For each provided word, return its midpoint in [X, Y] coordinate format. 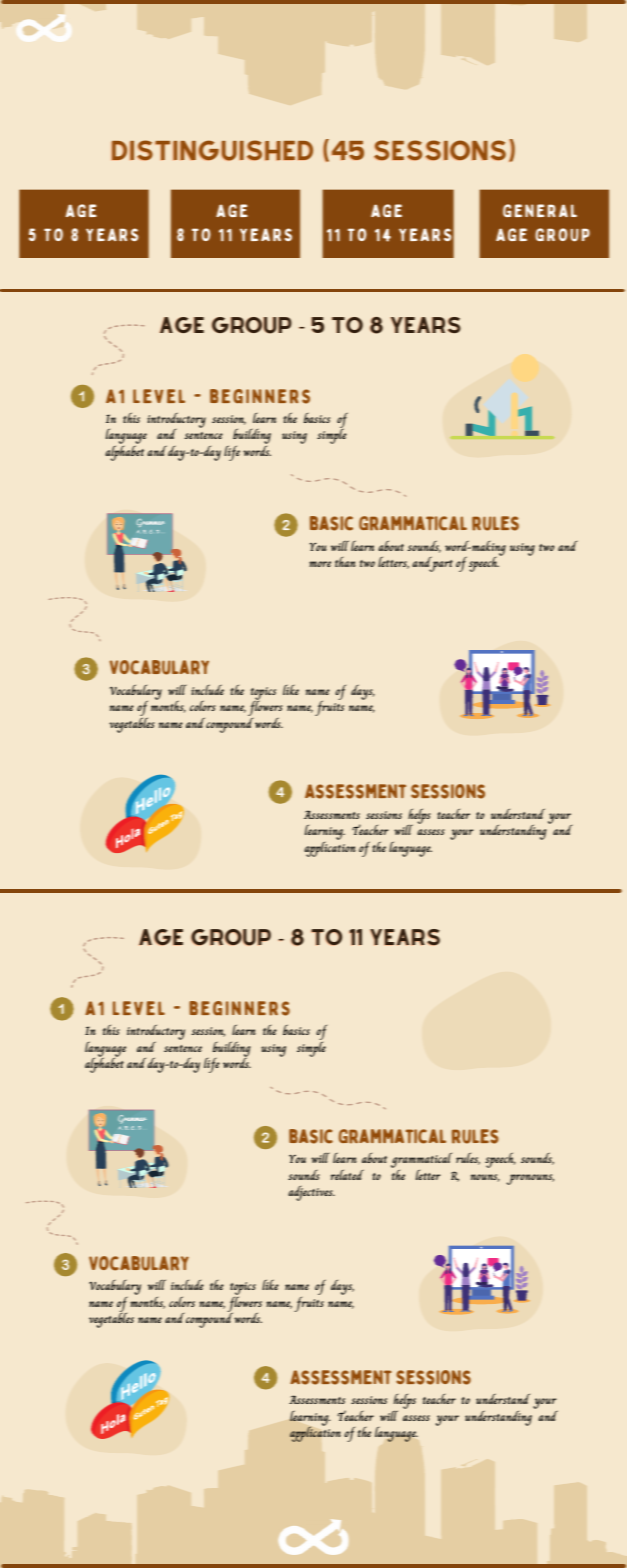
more [320, 564]
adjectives [311, 1193]
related [347, 1174]
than [345, 562]
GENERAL [540, 210]
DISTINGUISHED [212, 150]
